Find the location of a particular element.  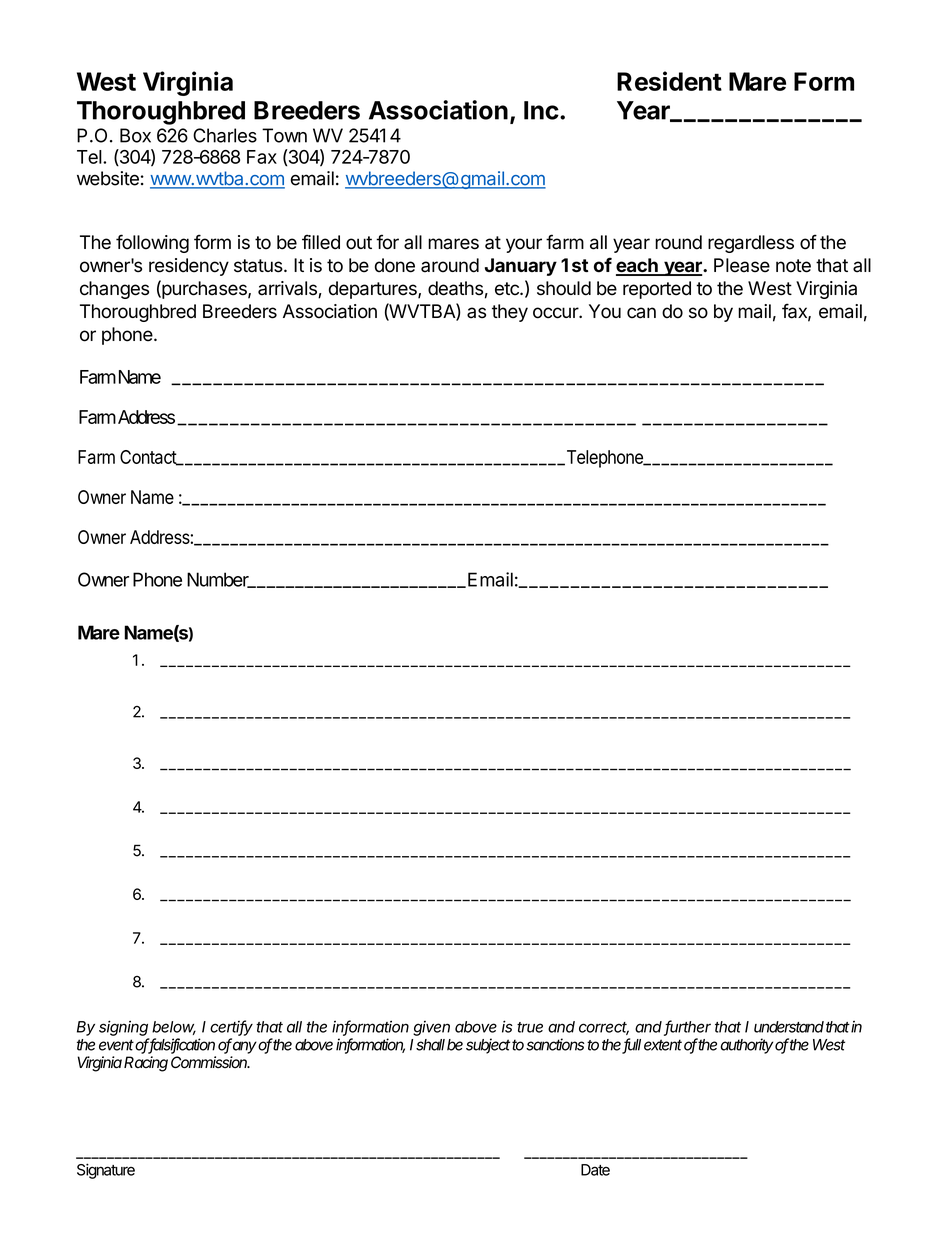

Signature is located at coordinates (106, 1171).
